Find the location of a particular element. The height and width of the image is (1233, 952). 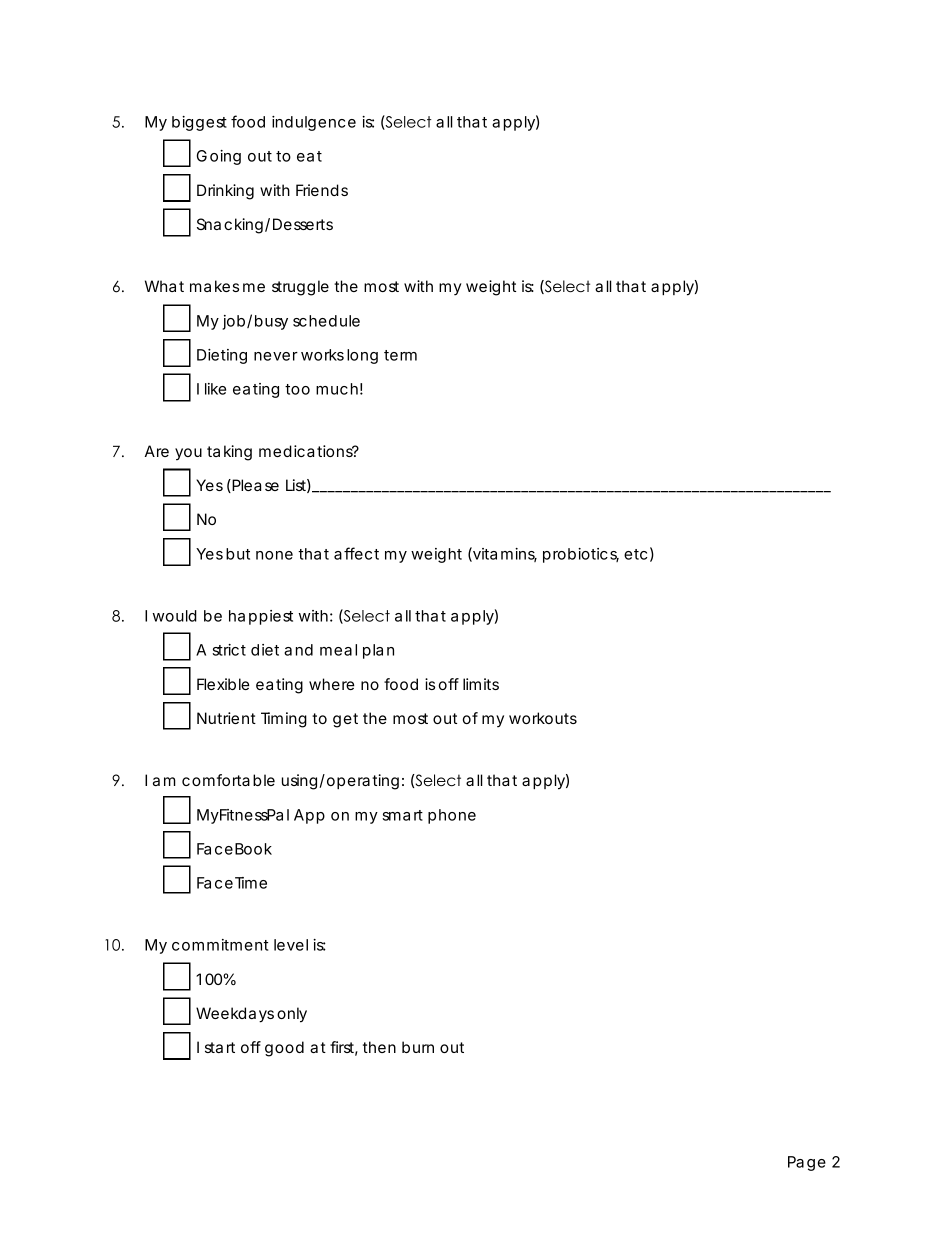

Page is located at coordinates (807, 1163).
